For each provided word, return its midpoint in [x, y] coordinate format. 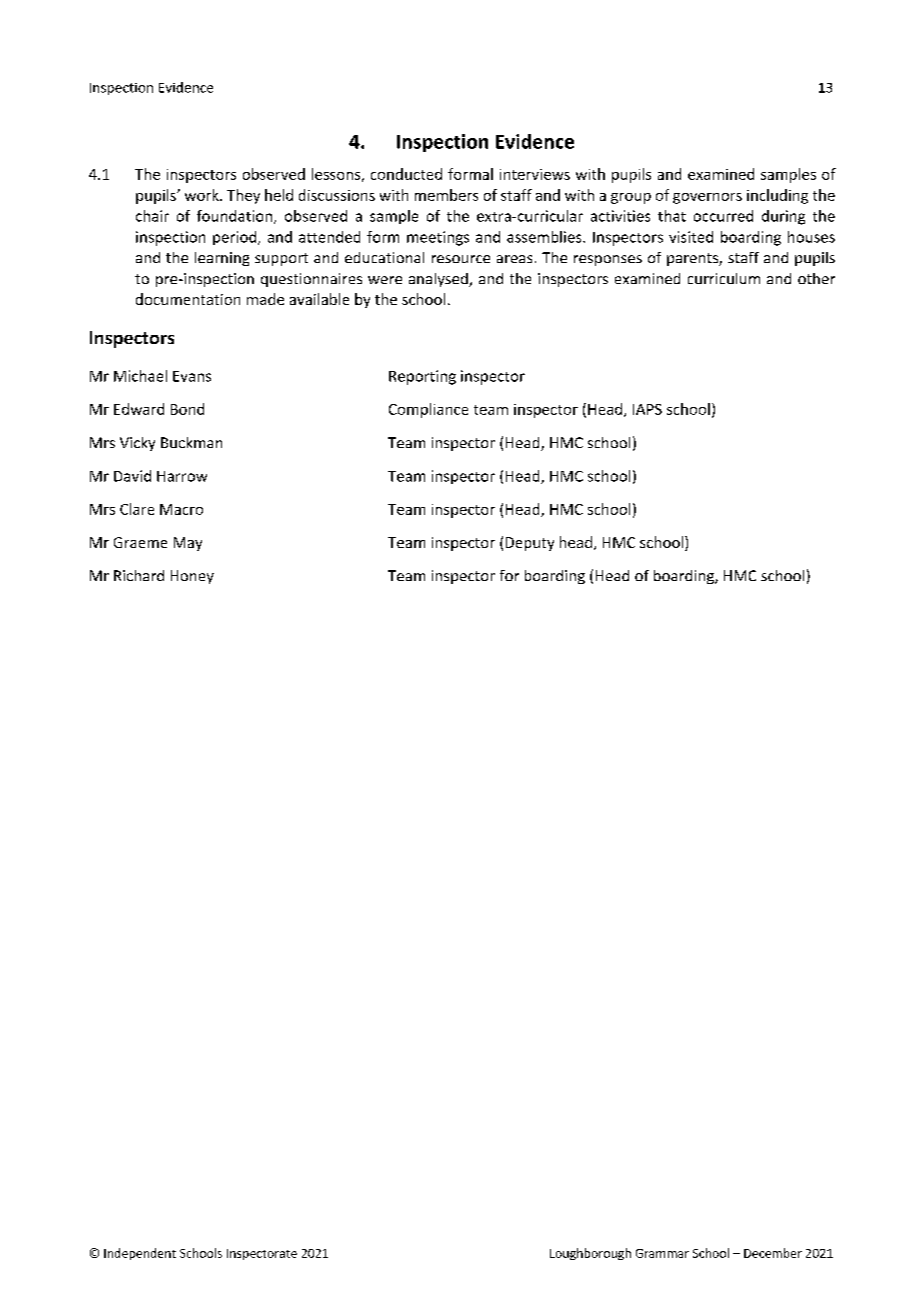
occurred [723, 216]
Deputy [530, 544]
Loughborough [590, 1254]
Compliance [428, 410]
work [203, 195]
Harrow [182, 476]
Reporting [422, 377]
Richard [139, 575]
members [446, 195]
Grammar [662, 1253]
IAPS [647, 409]
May [188, 544]
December [773, 1253]
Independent [140, 1254]
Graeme [140, 542]
